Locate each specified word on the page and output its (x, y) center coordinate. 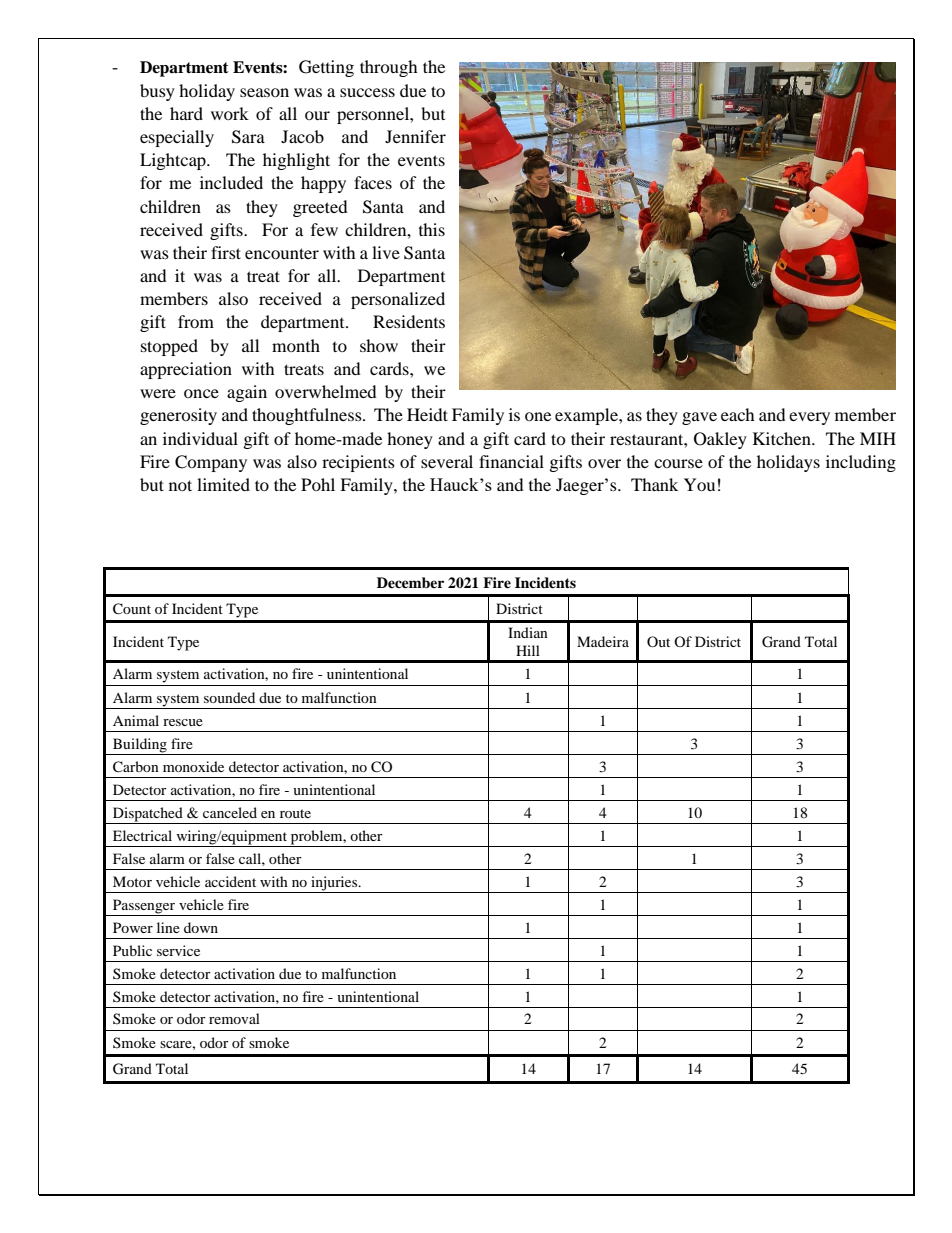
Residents (409, 321)
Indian (528, 632)
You (699, 484)
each (738, 414)
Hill (528, 650)
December (410, 582)
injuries (335, 883)
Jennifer (415, 136)
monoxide (193, 766)
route (295, 813)
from (196, 321)
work (230, 113)
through (389, 68)
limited (223, 484)
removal (234, 1018)
